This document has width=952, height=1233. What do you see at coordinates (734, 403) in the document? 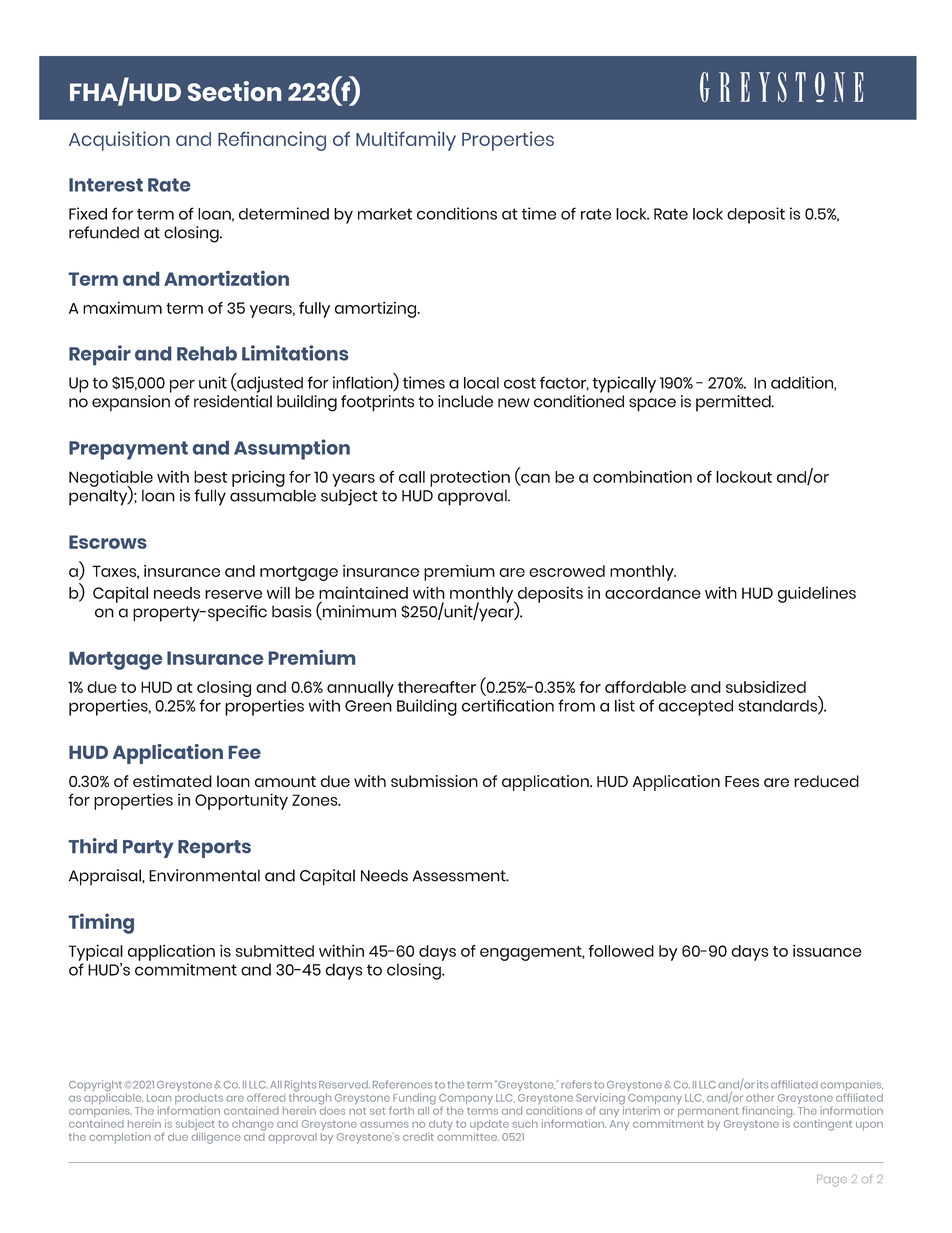
I see `permitted` at bounding box center [734, 403].
